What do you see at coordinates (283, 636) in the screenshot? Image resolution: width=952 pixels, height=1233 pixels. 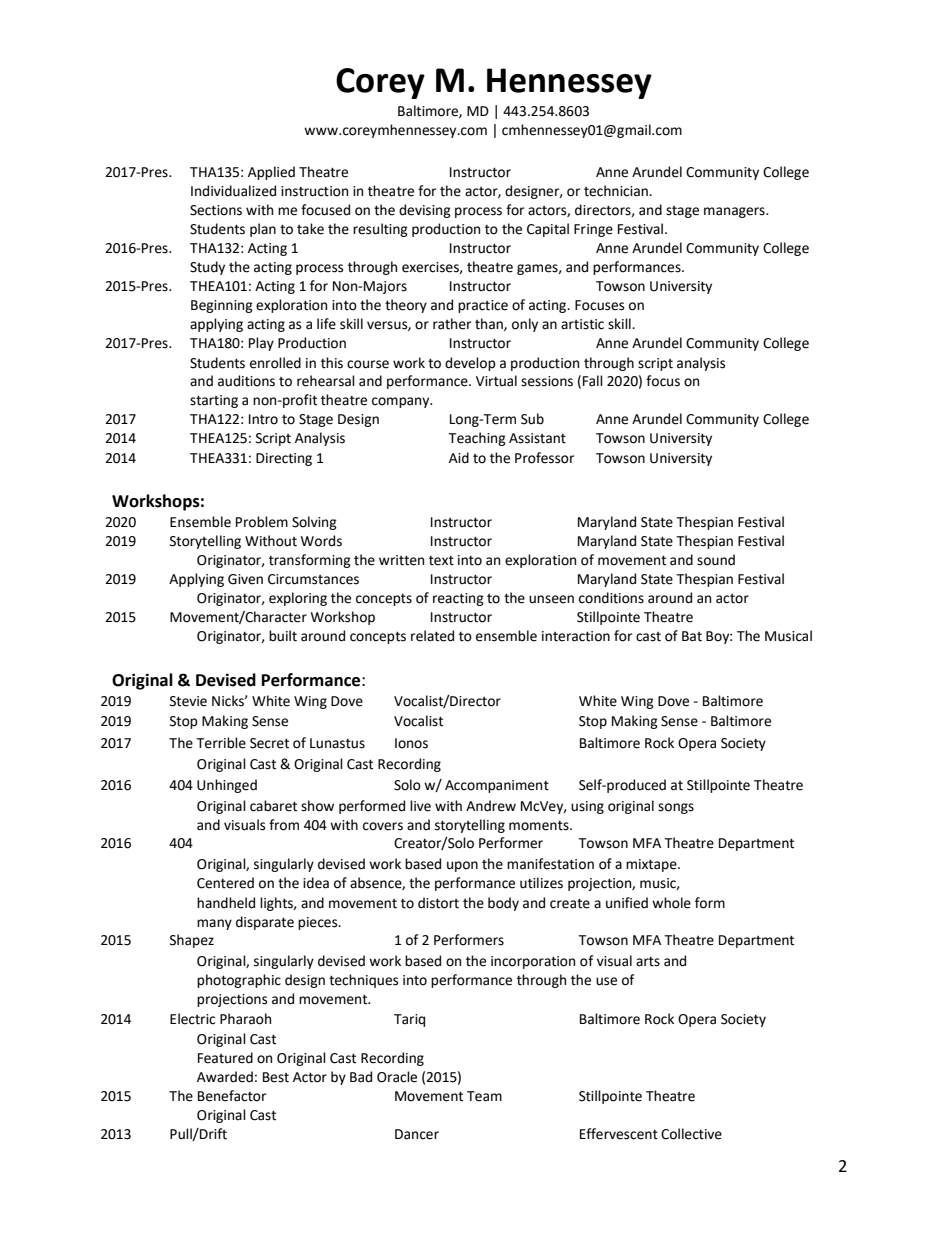 I see `built` at bounding box center [283, 636].
